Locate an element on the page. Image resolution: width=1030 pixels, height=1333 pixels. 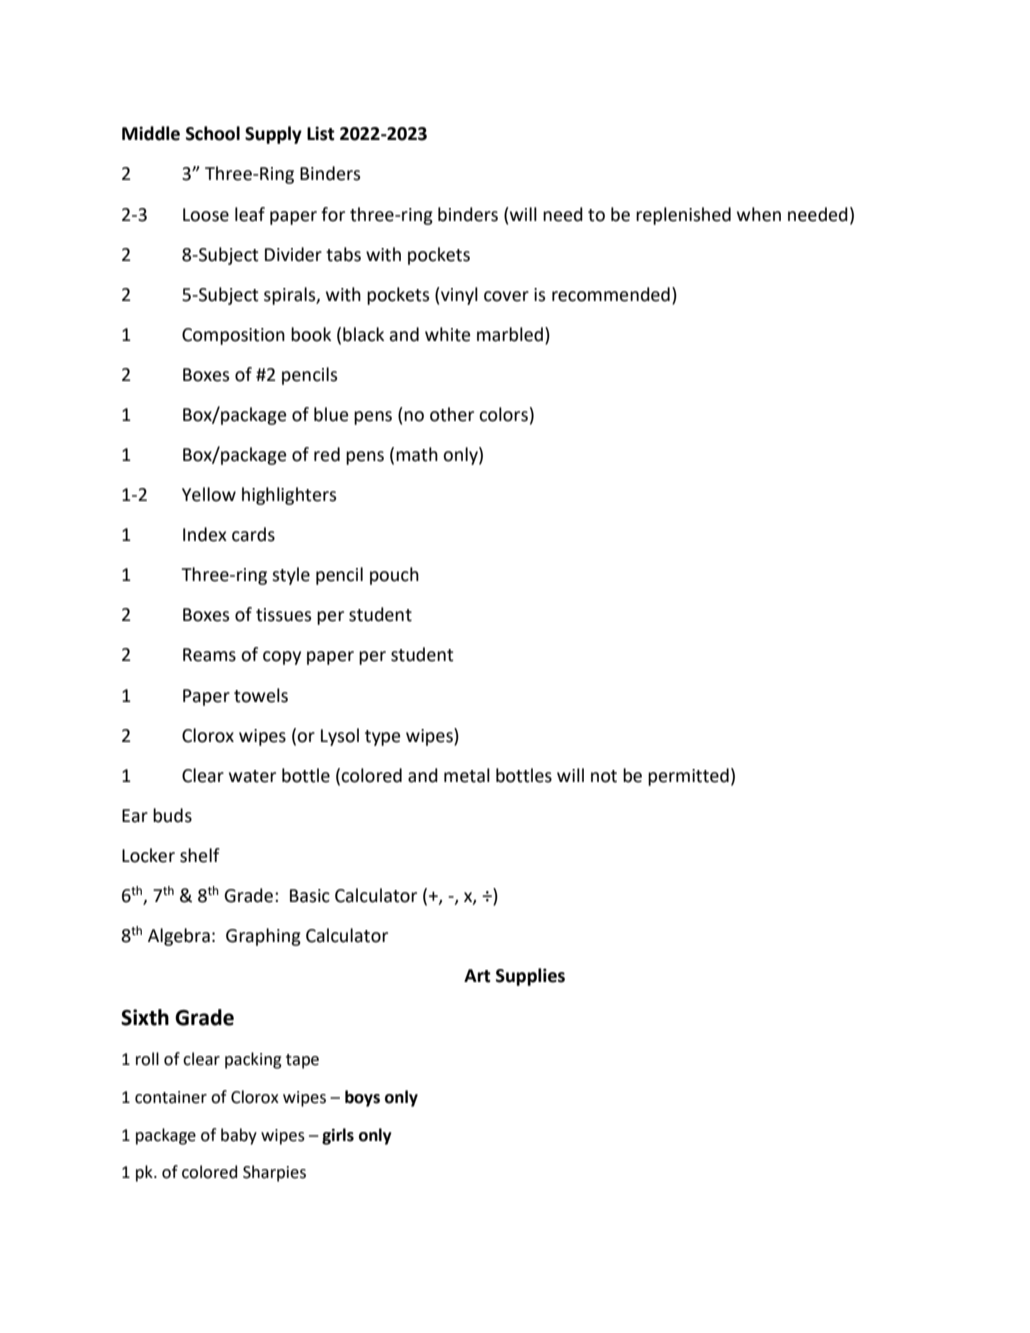
baby is located at coordinates (239, 1136).
